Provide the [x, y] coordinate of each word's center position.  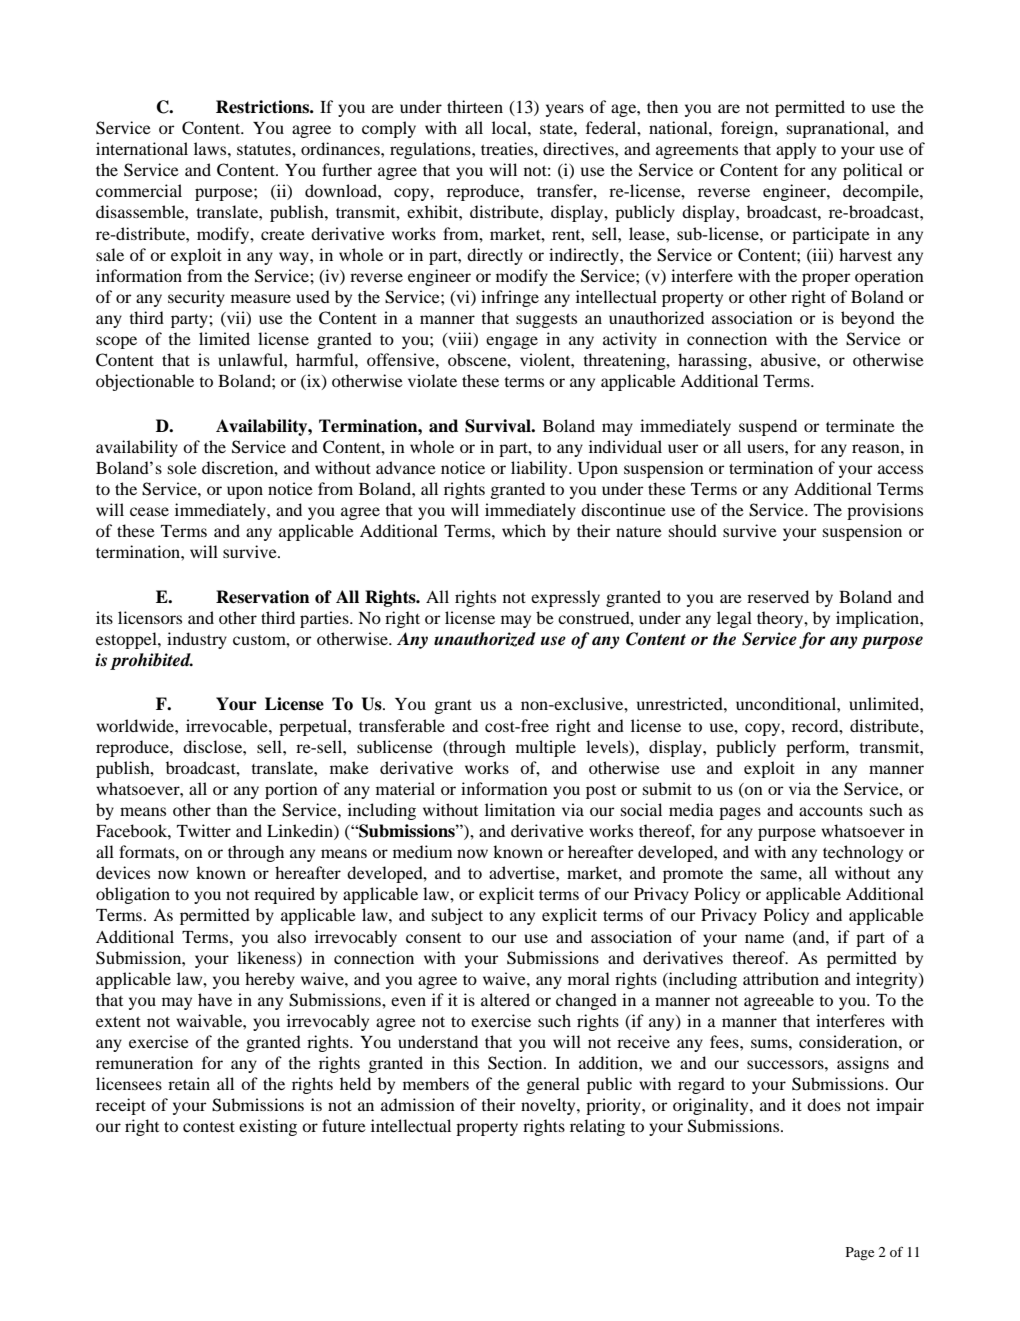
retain [189, 1083]
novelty [549, 1106]
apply [796, 150]
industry [197, 640]
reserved [778, 596]
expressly [565, 598]
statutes [265, 150]
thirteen [475, 106]
